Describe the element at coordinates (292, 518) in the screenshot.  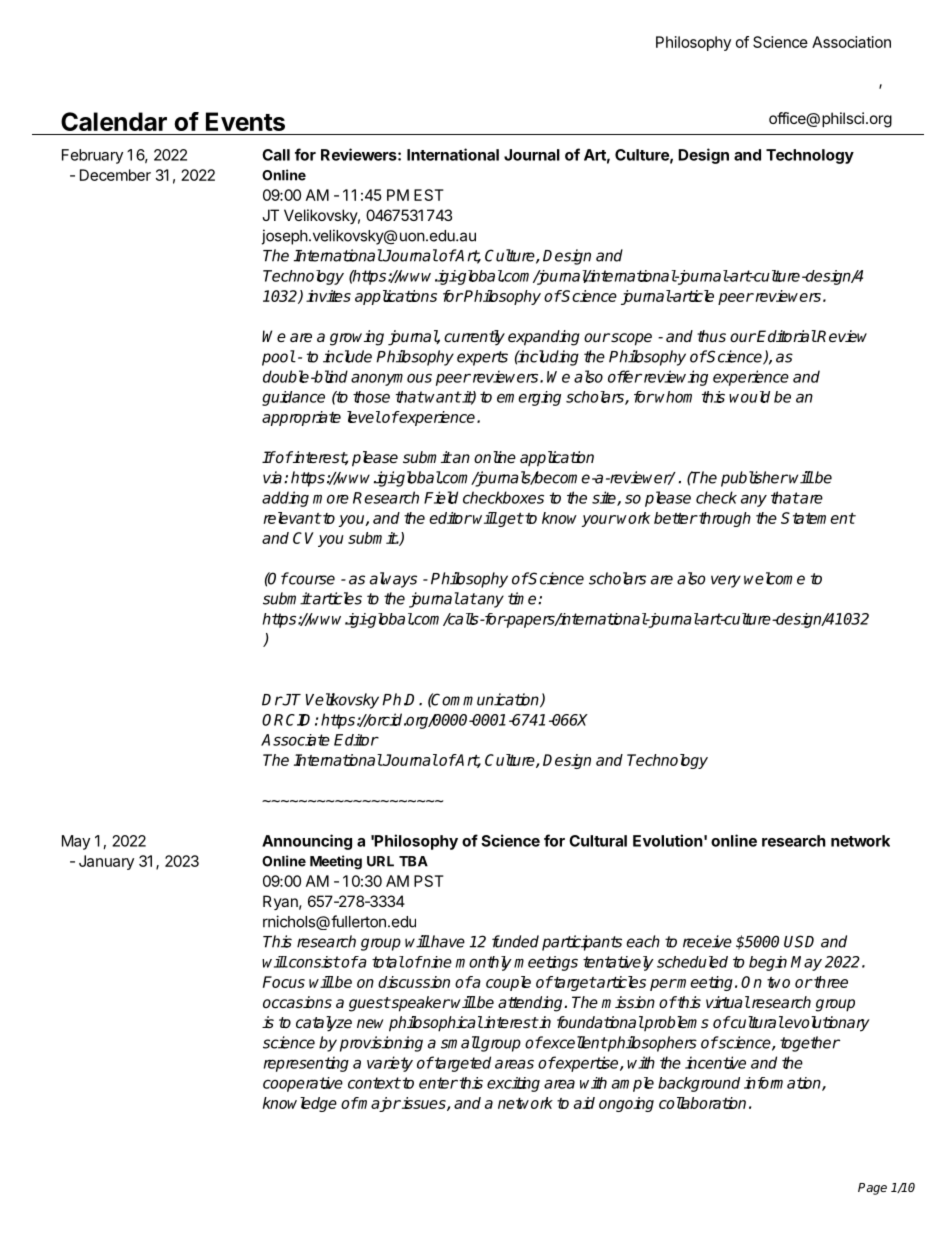
I see `relevant` at that location.
